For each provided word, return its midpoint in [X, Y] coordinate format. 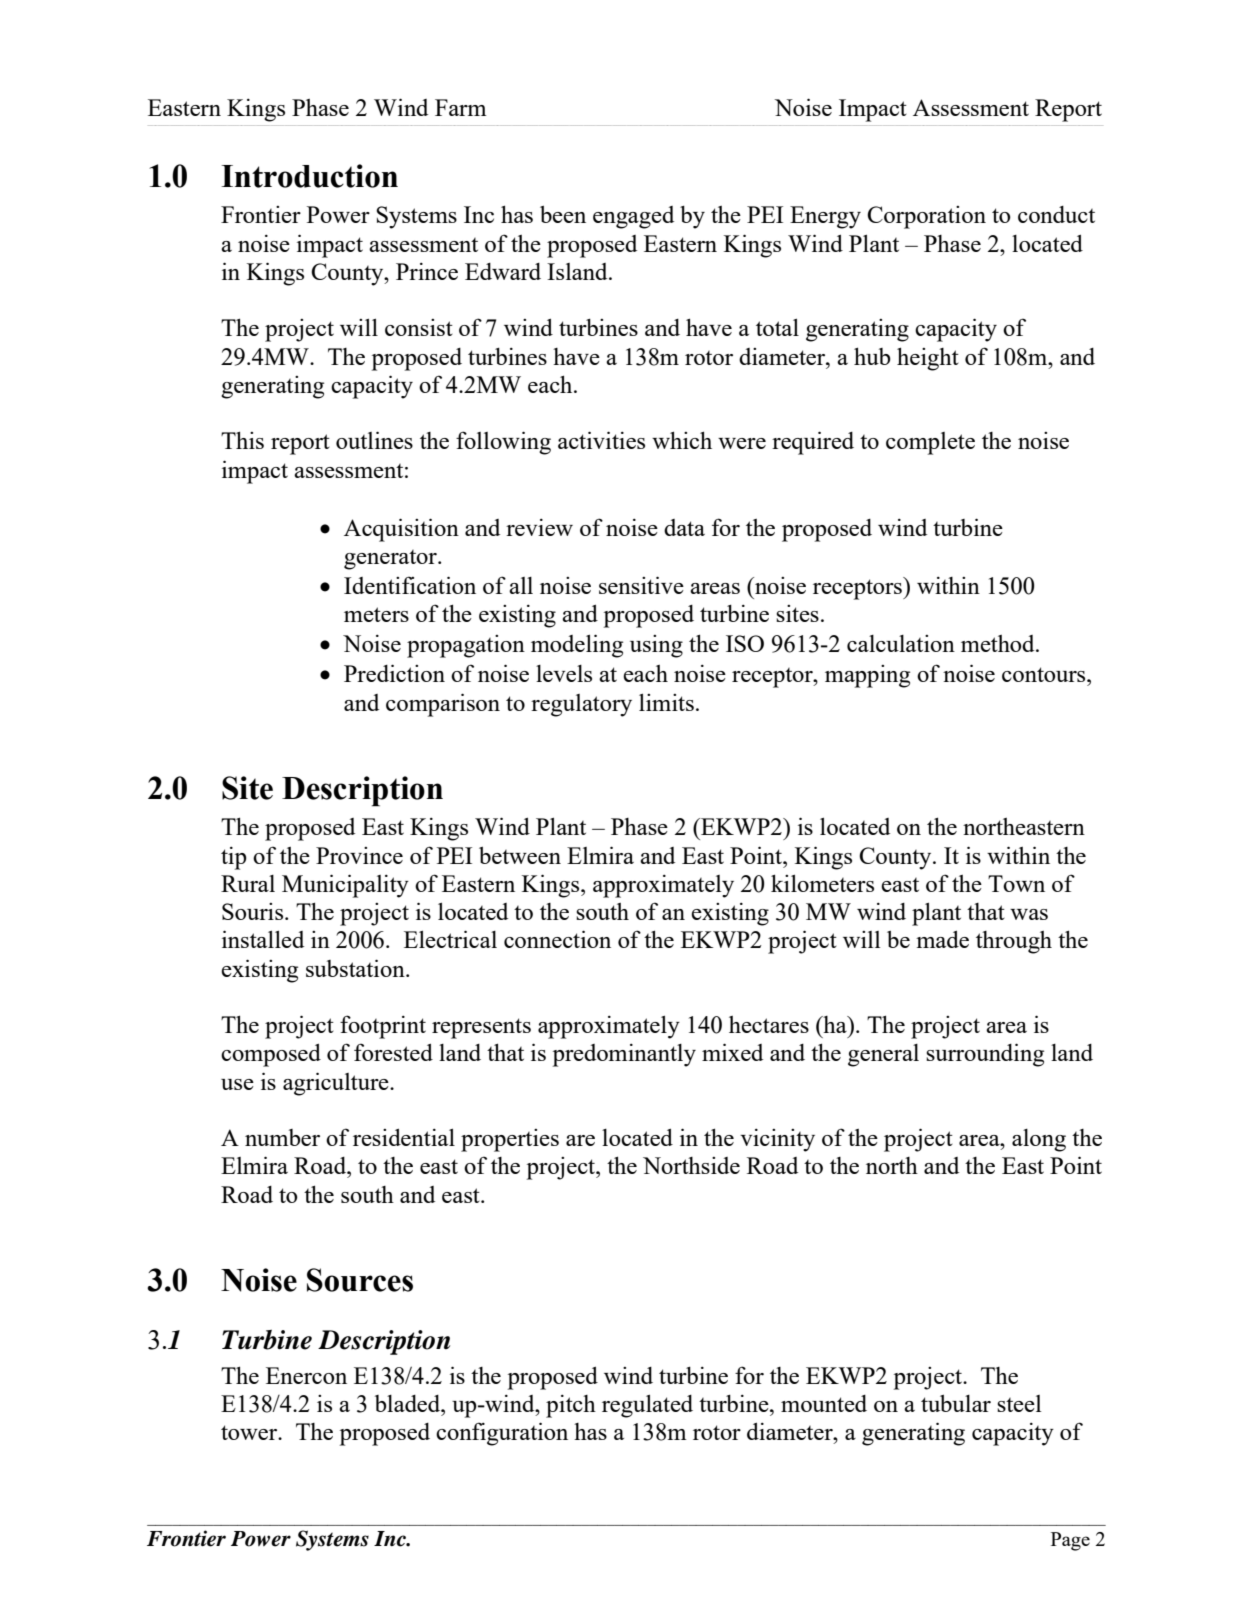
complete [930, 443]
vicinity [777, 1140]
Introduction [309, 176]
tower [250, 1432]
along [1039, 1140]
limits [666, 702]
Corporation [926, 217]
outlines [374, 440]
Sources [360, 1280]
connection [557, 939]
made [942, 939]
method [999, 643]
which [682, 440]
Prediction [394, 673]
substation [356, 968]
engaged [633, 217]
